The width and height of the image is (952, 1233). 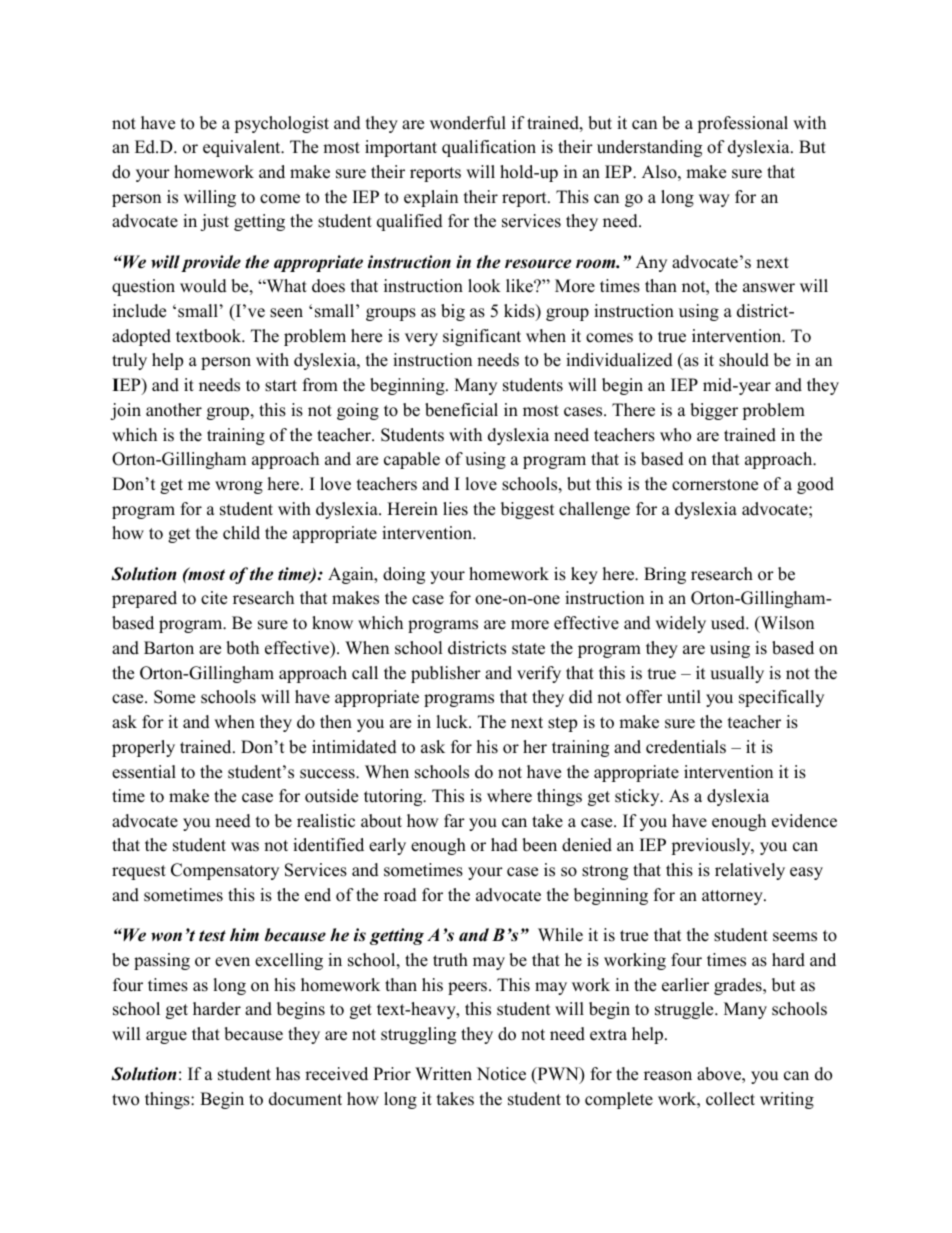 What do you see at coordinates (243, 148) in the image?
I see `equivalent` at bounding box center [243, 148].
